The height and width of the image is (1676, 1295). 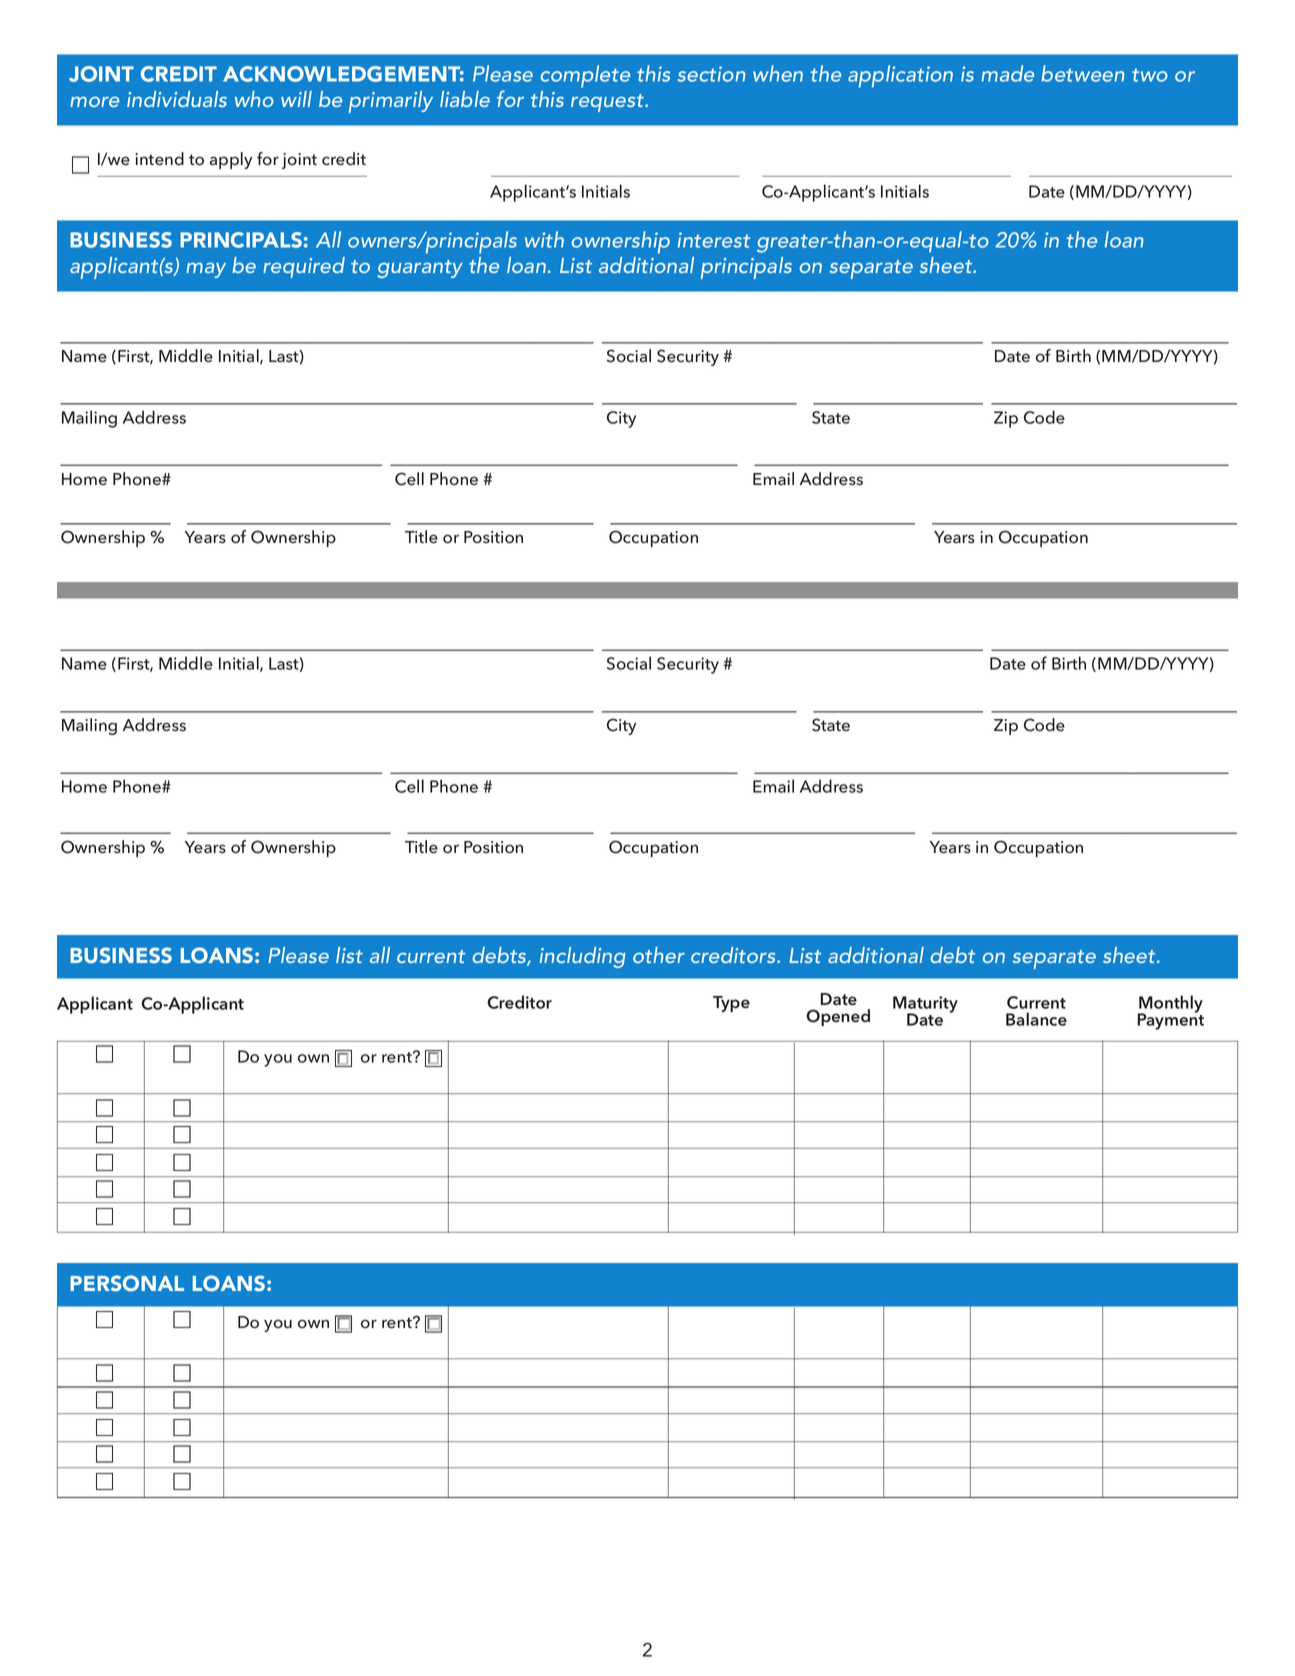 I want to click on made, so click(x=1007, y=73).
